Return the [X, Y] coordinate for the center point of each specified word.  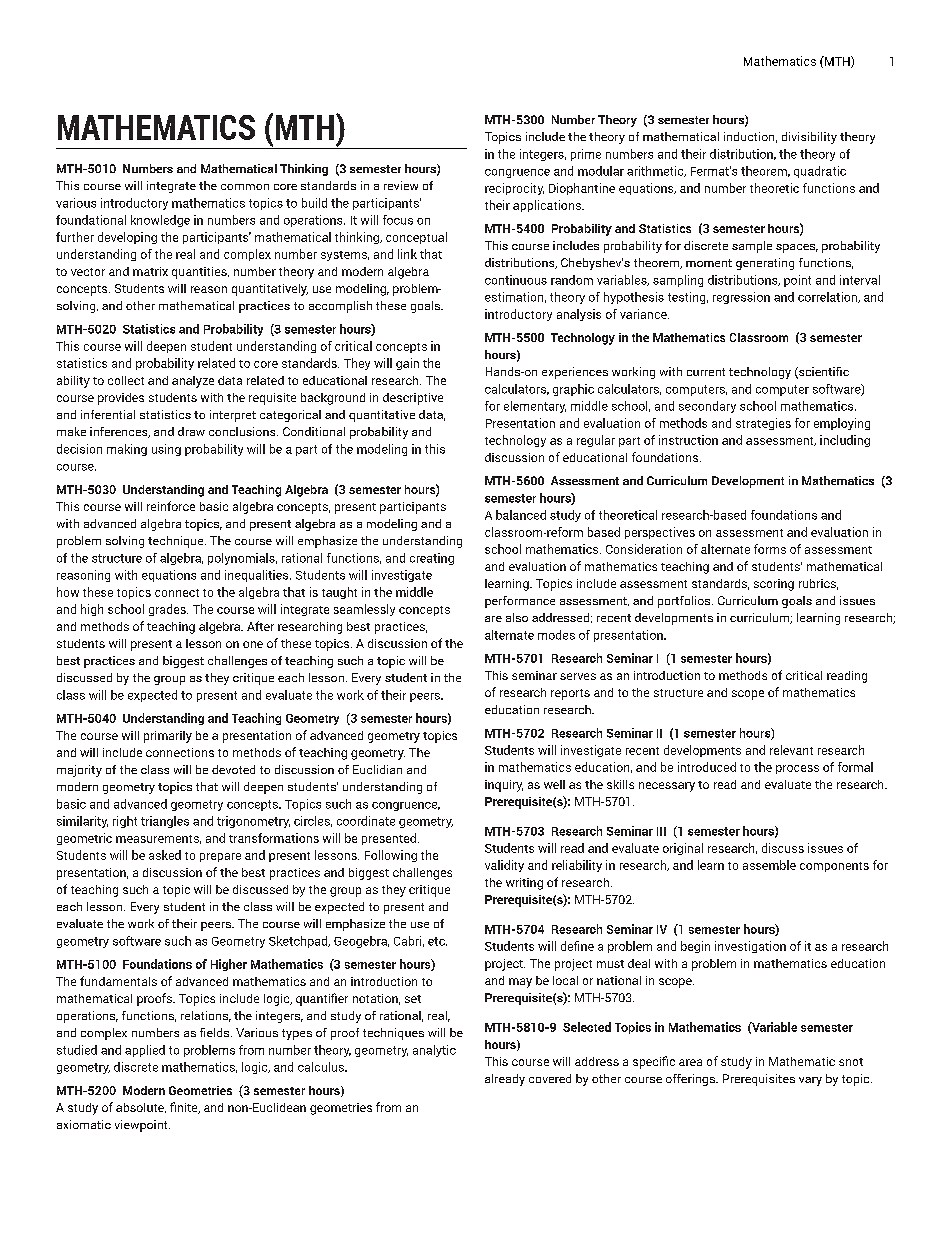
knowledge [160, 221]
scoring [774, 585]
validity [504, 866]
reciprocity [514, 189]
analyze [193, 382]
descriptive [413, 399]
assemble [769, 865]
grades [168, 610]
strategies [763, 424]
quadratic [820, 172]
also [517, 617]
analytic [434, 1051]
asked [165, 855]
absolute [141, 1108]
